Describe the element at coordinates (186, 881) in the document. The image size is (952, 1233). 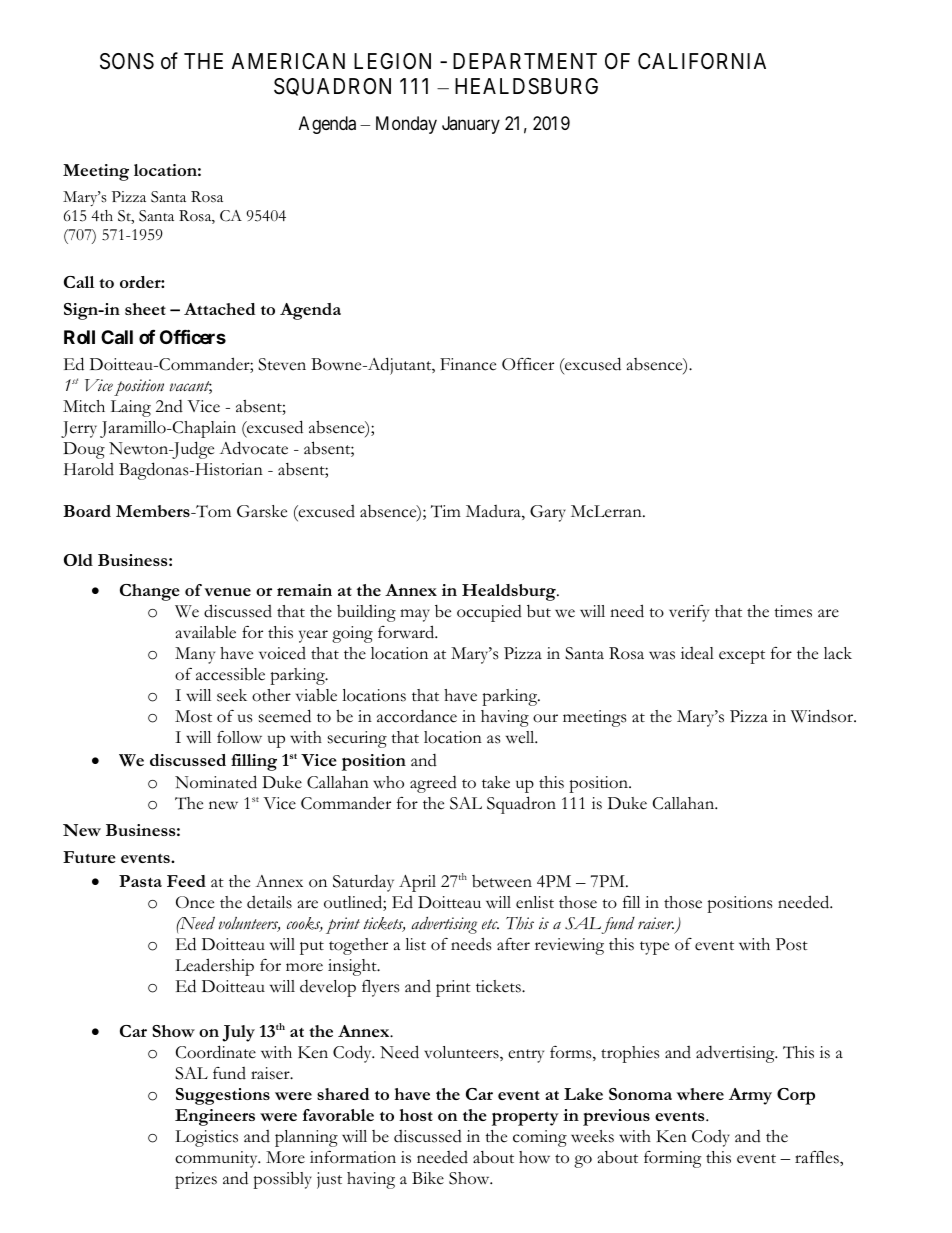
I see `Feed` at that location.
